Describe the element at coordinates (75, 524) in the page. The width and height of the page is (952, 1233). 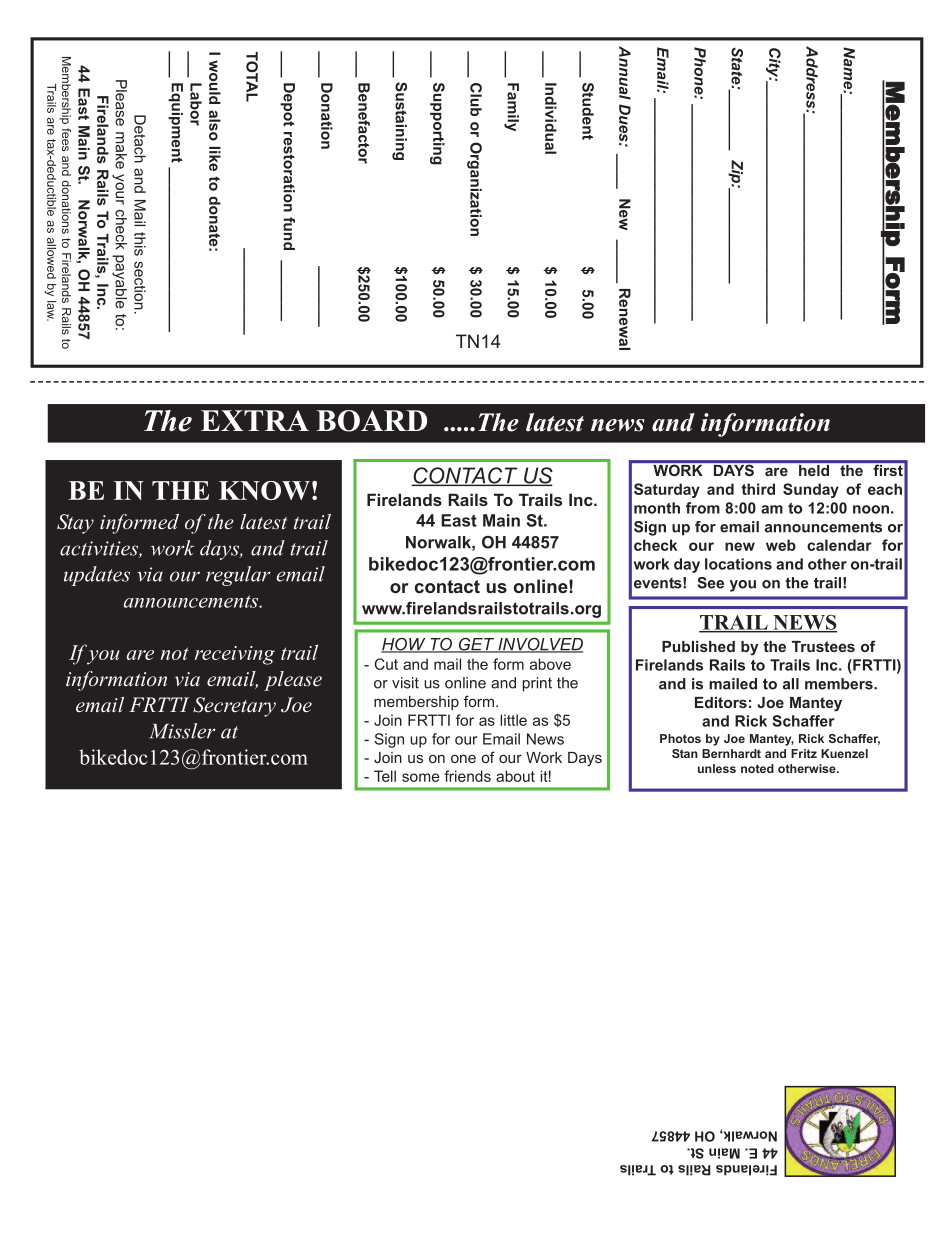
I see `Stay` at that location.
